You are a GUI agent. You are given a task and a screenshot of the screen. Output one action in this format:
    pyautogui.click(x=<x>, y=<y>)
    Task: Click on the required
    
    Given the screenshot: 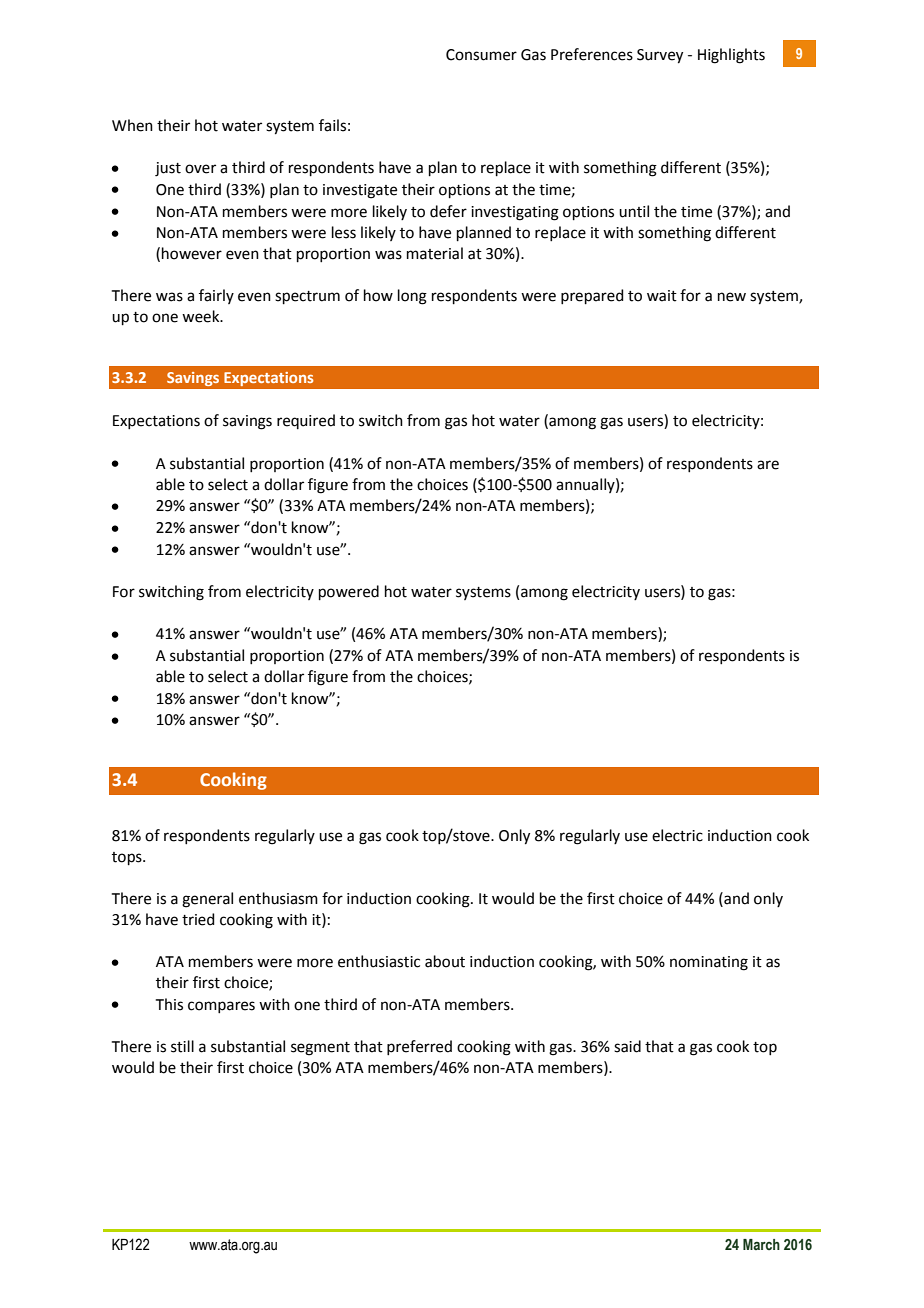 What is the action you would take?
    pyautogui.click(x=306, y=421)
